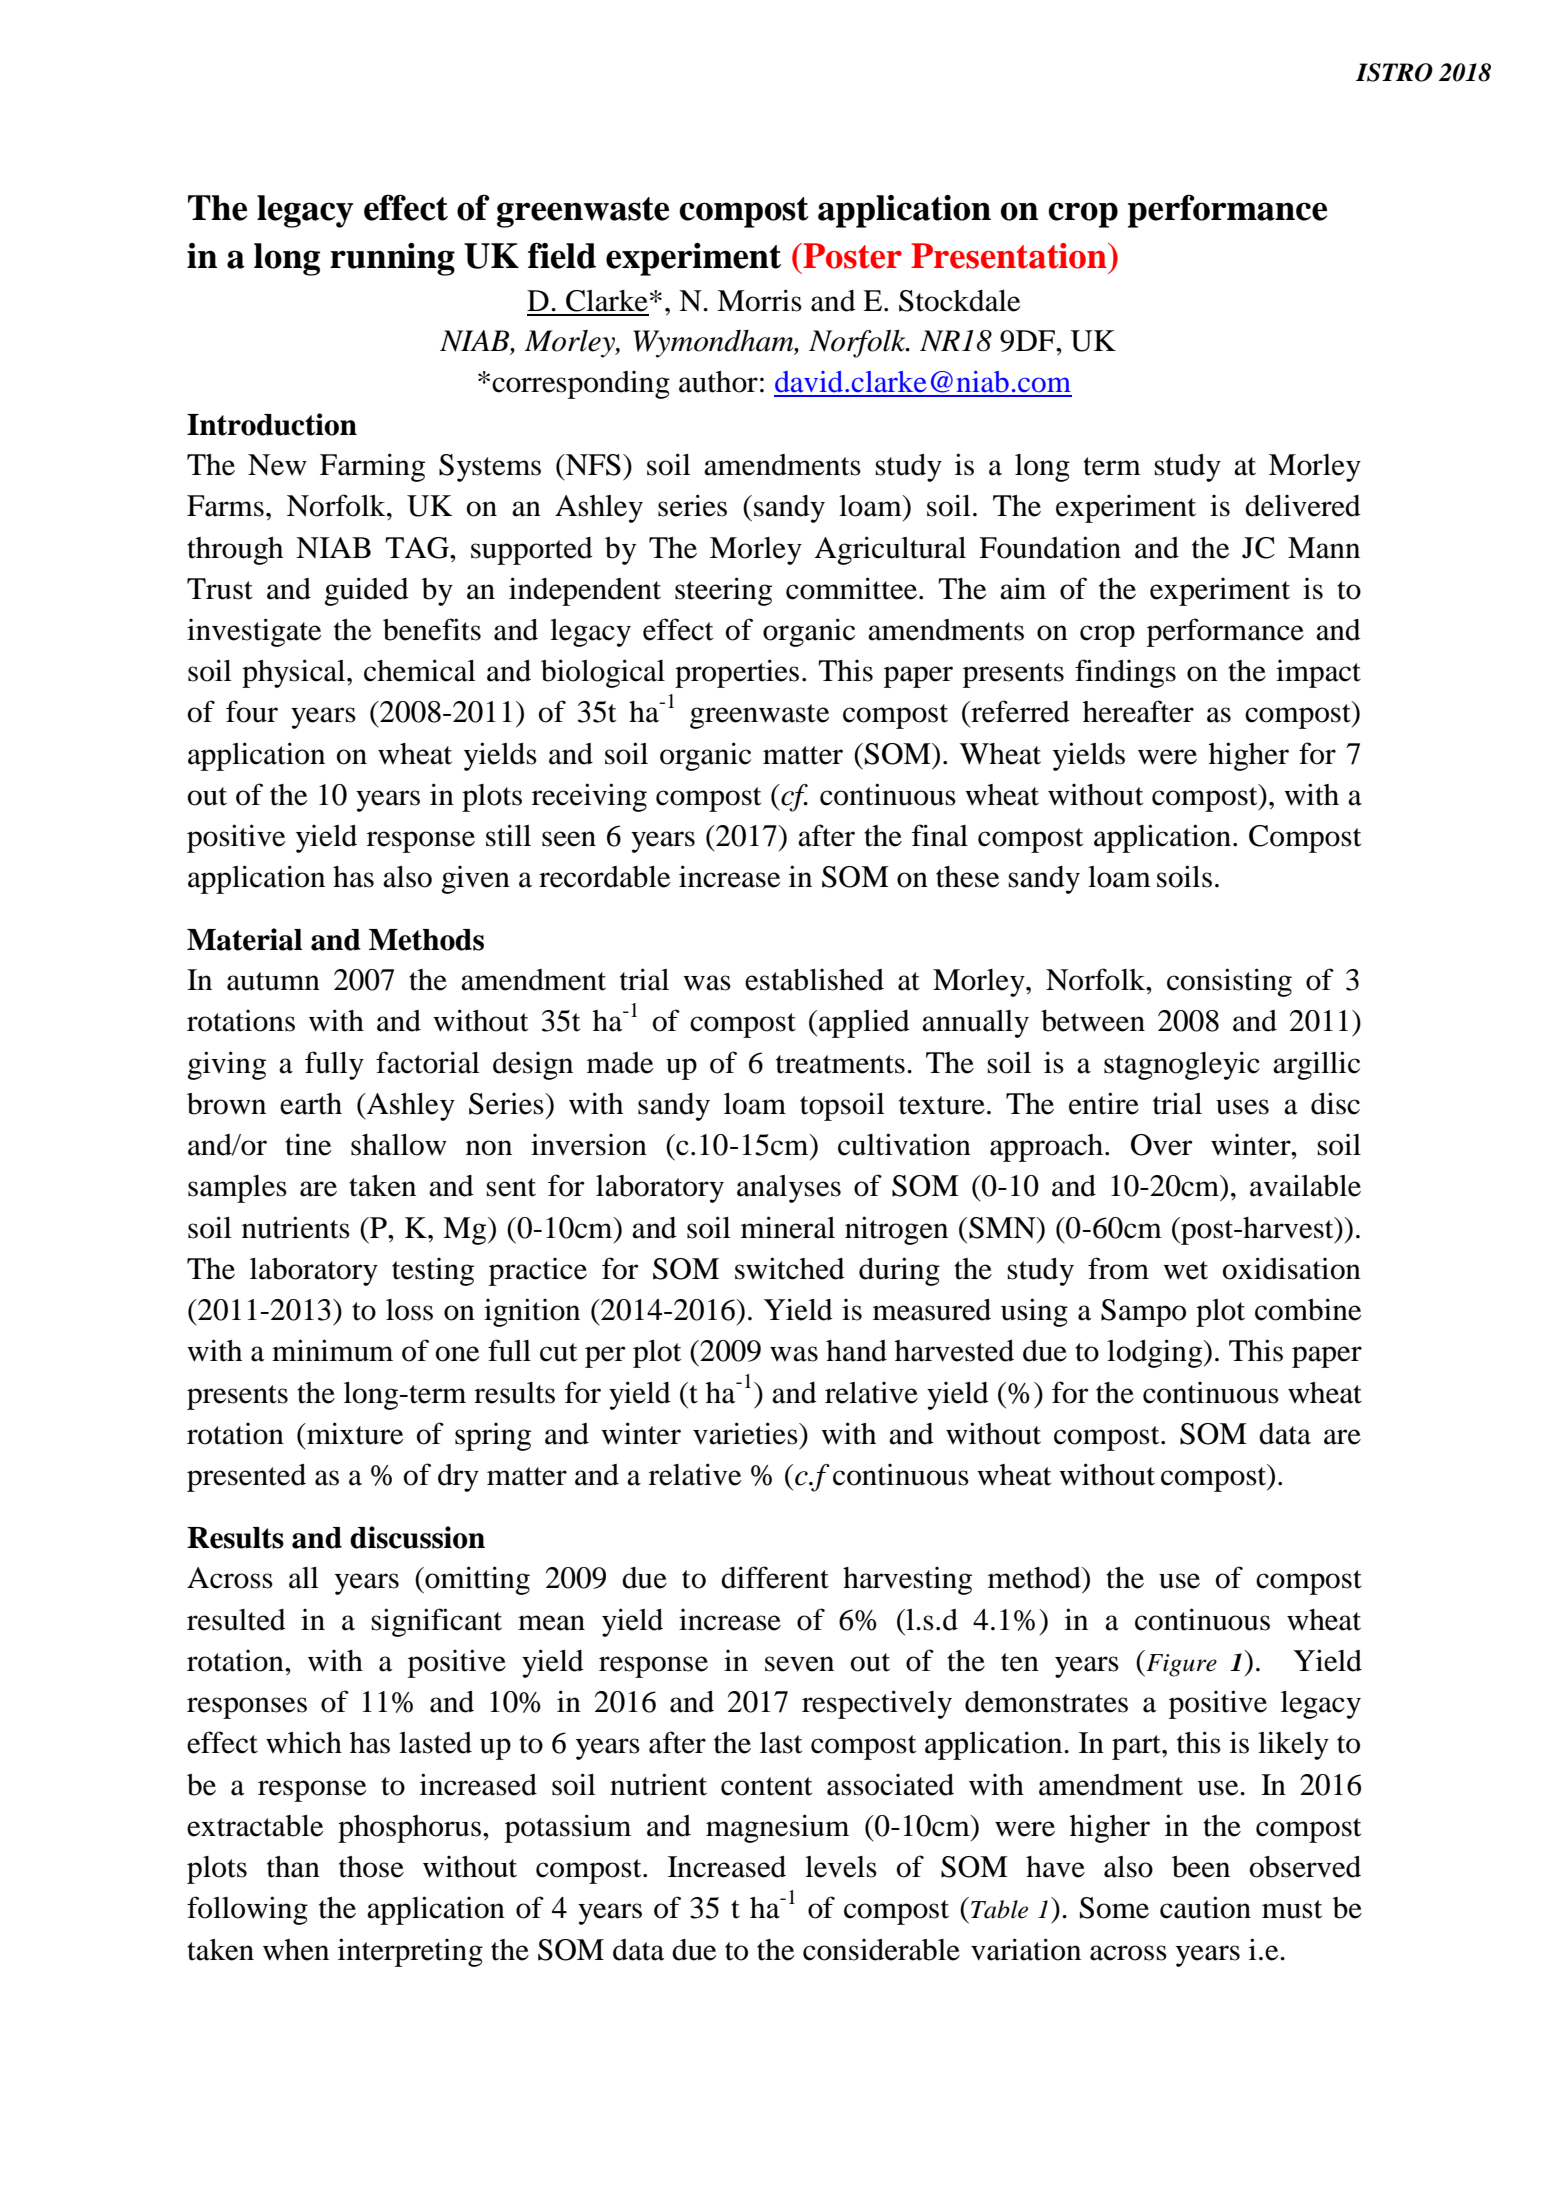 Image resolution: width=1548 pixels, height=2188 pixels. I want to click on delivered, so click(1303, 506).
